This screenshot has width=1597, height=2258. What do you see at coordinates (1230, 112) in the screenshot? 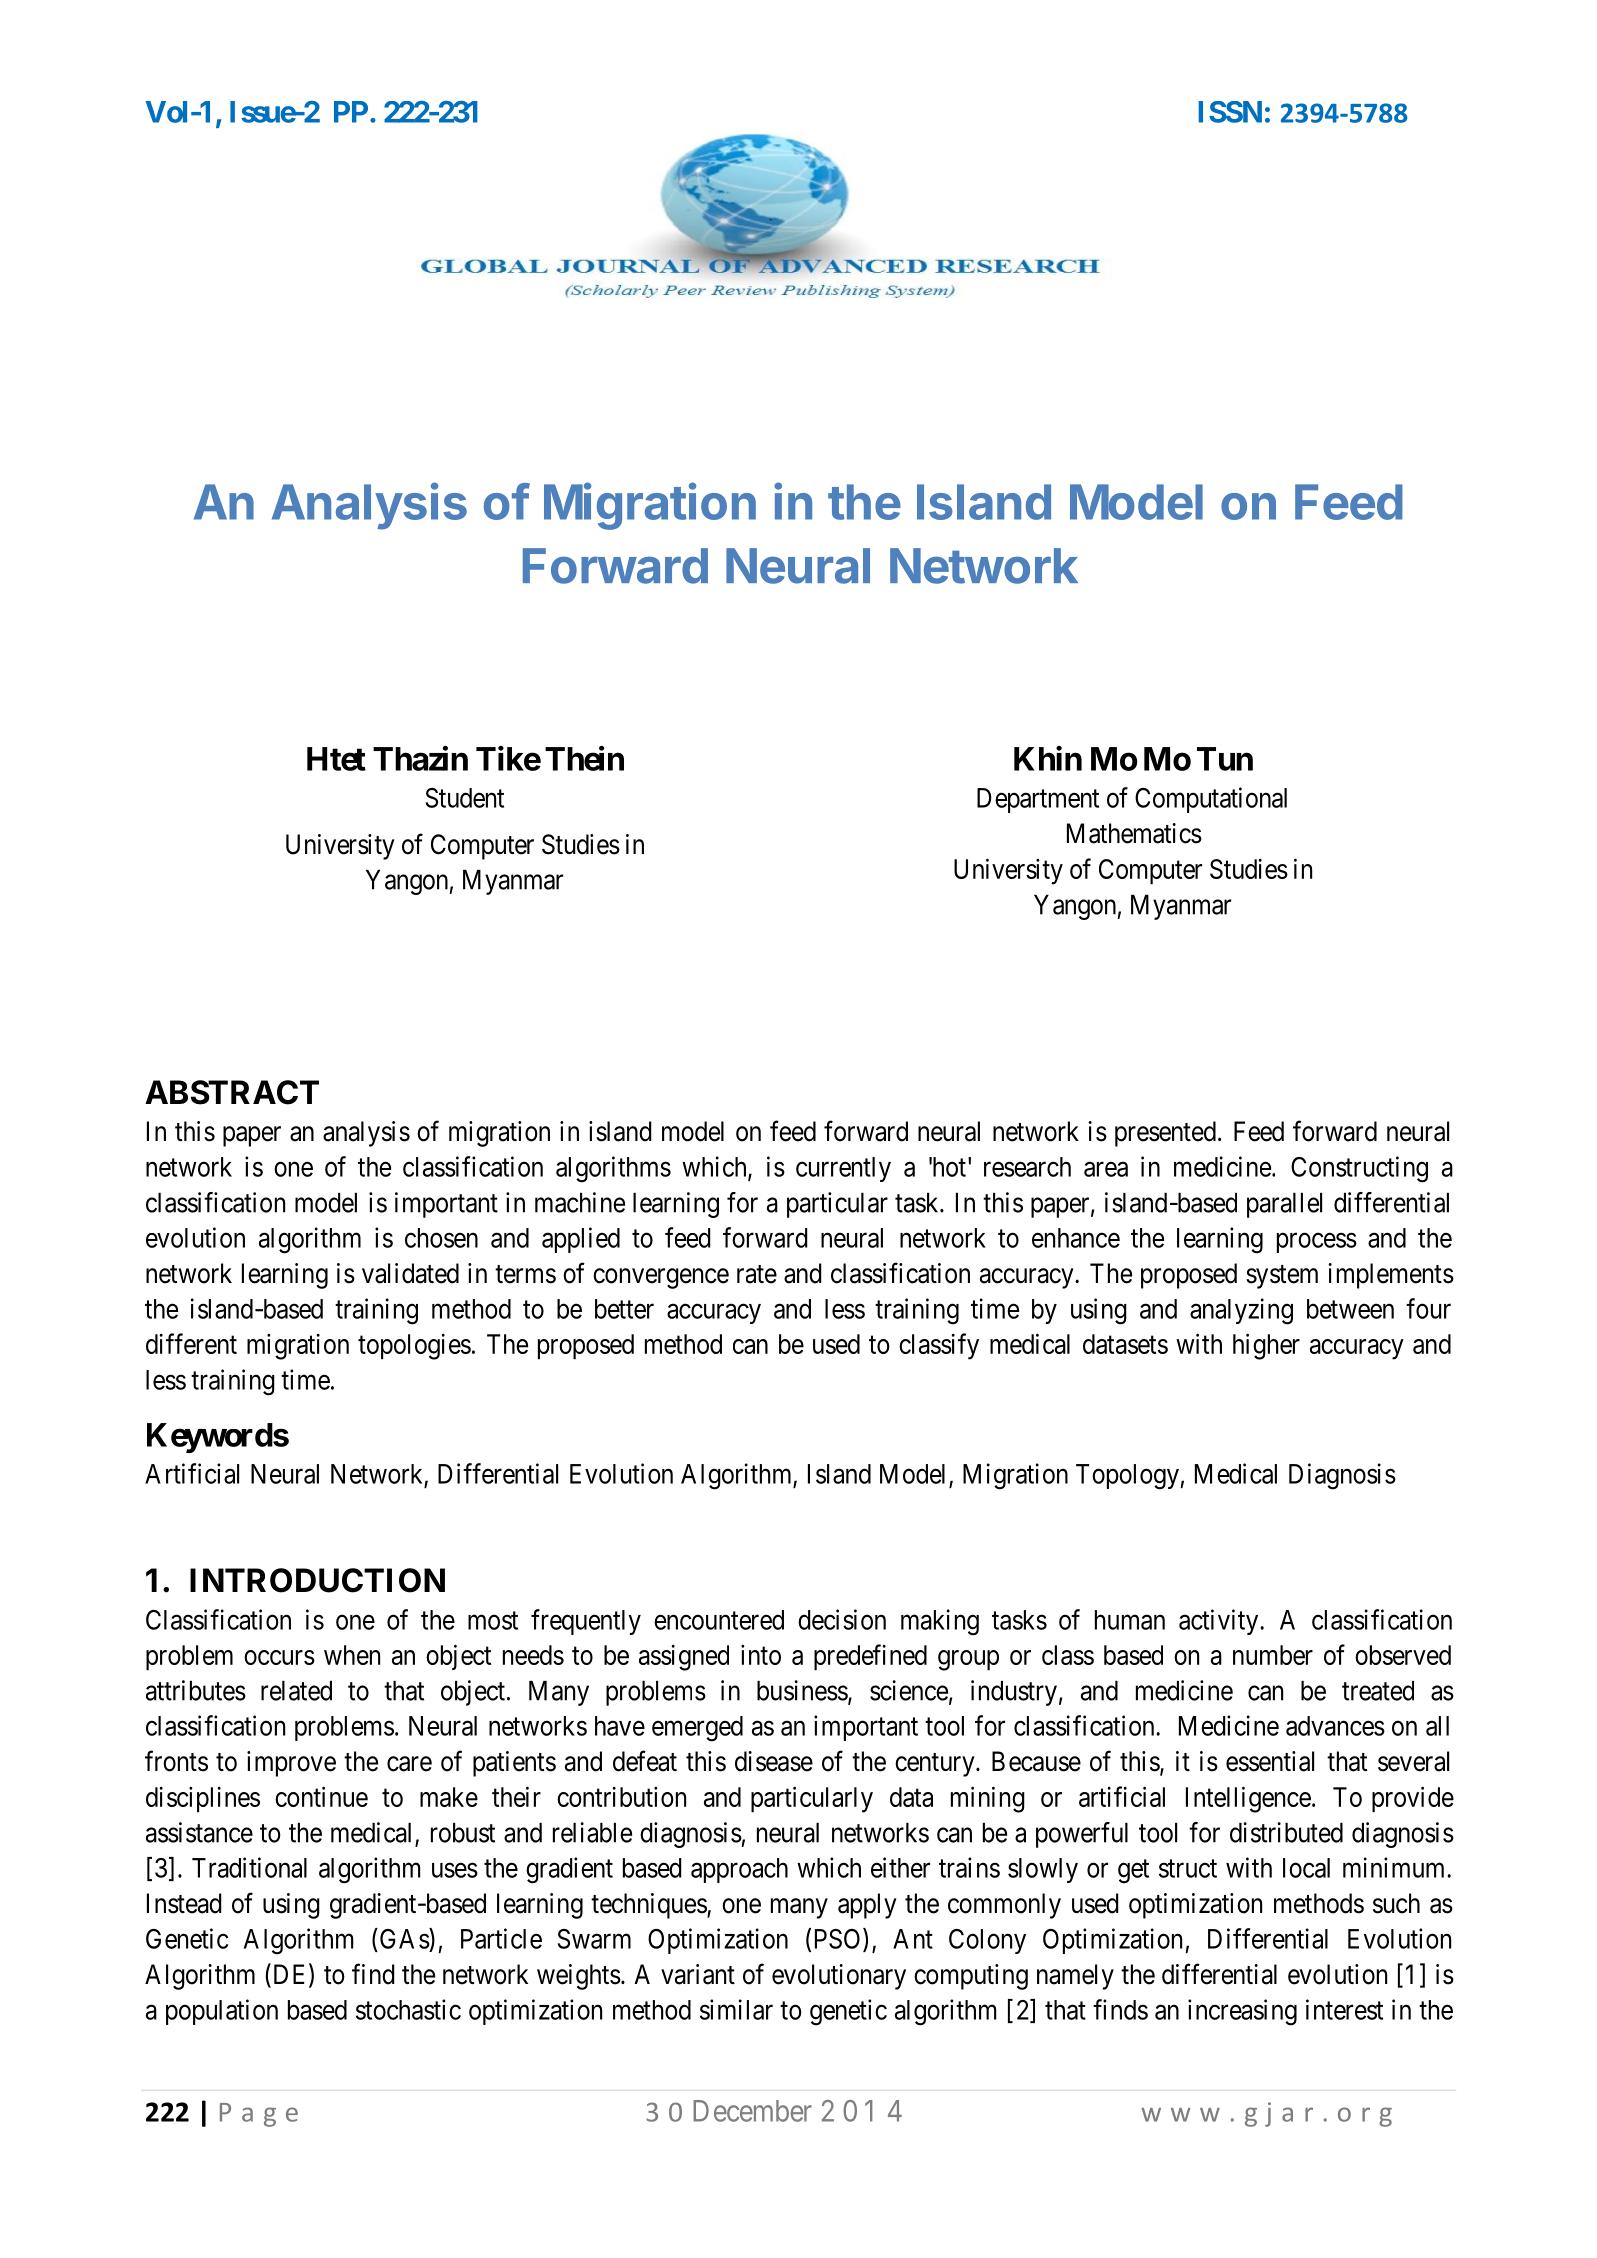
I see `ISSN` at bounding box center [1230, 112].
